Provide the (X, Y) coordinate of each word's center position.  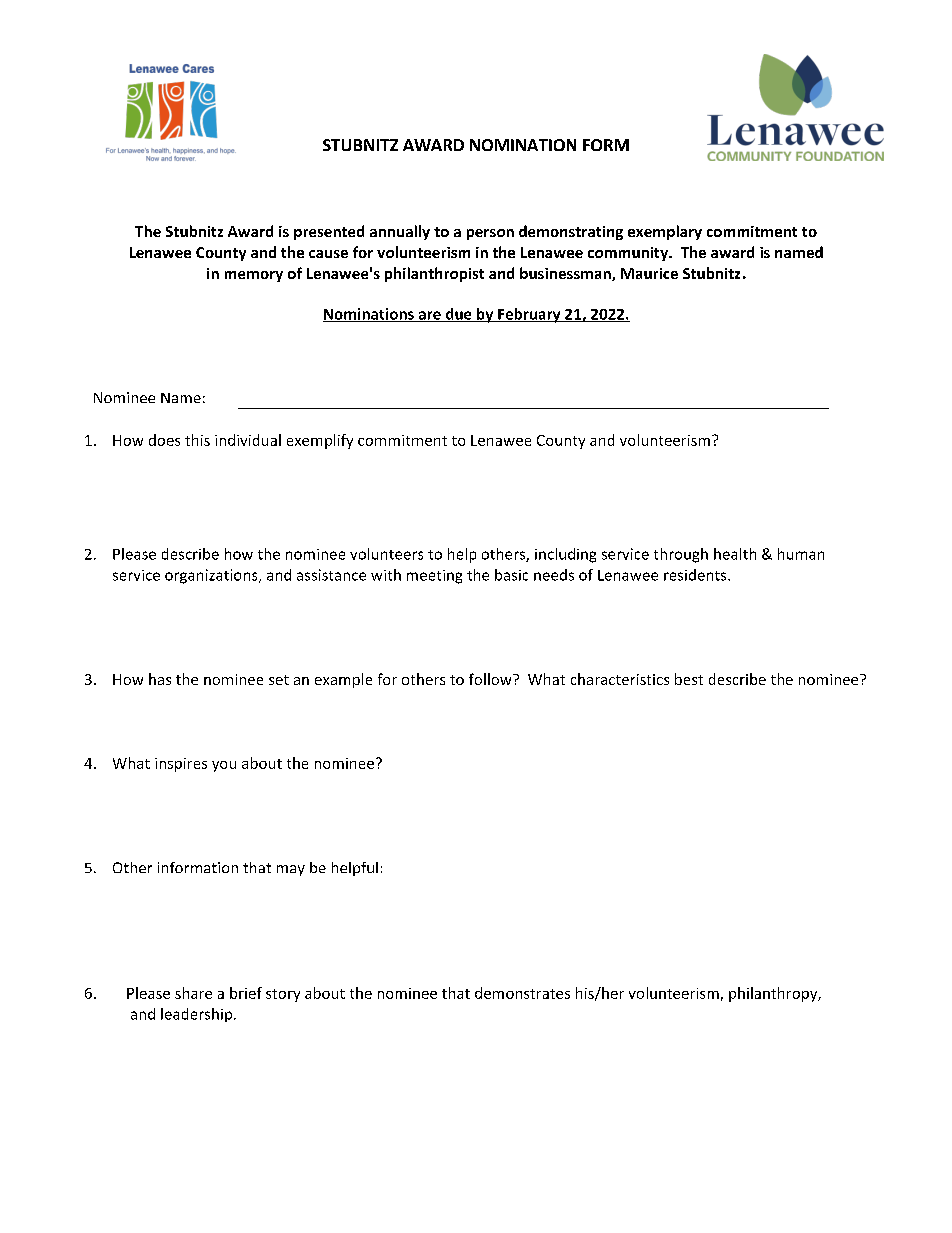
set (279, 680)
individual (248, 440)
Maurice (649, 273)
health (735, 554)
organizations (212, 576)
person (490, 234)
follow (491, 679)
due (458, 315)
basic (511, 575)
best (689, 679)
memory (254, 276)
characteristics (620, 679)
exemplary (665, 232)
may (291, 870)
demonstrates (522, 993)
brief (246, 993)
